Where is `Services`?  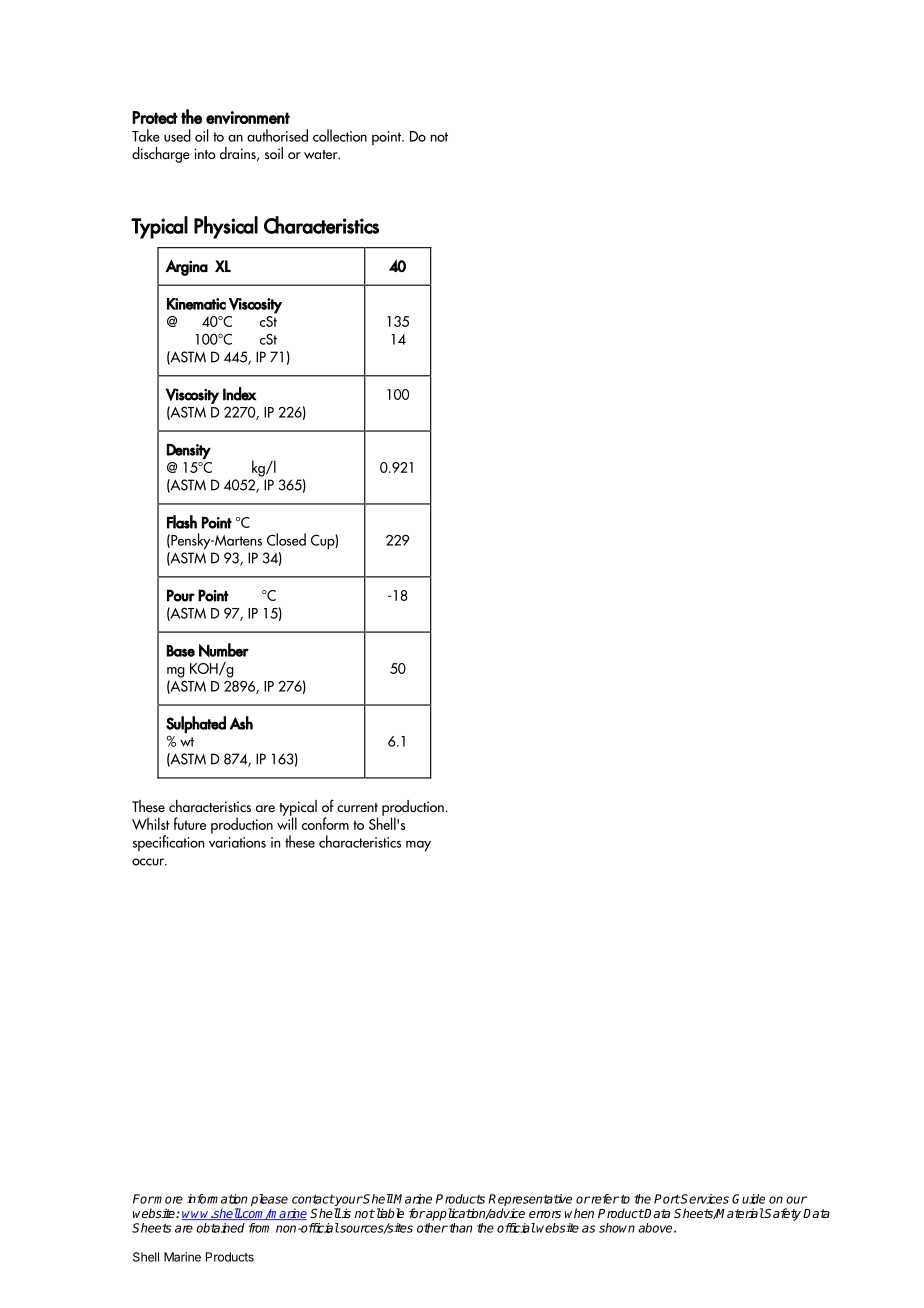
Services is located at coordinates (704, 1199).
